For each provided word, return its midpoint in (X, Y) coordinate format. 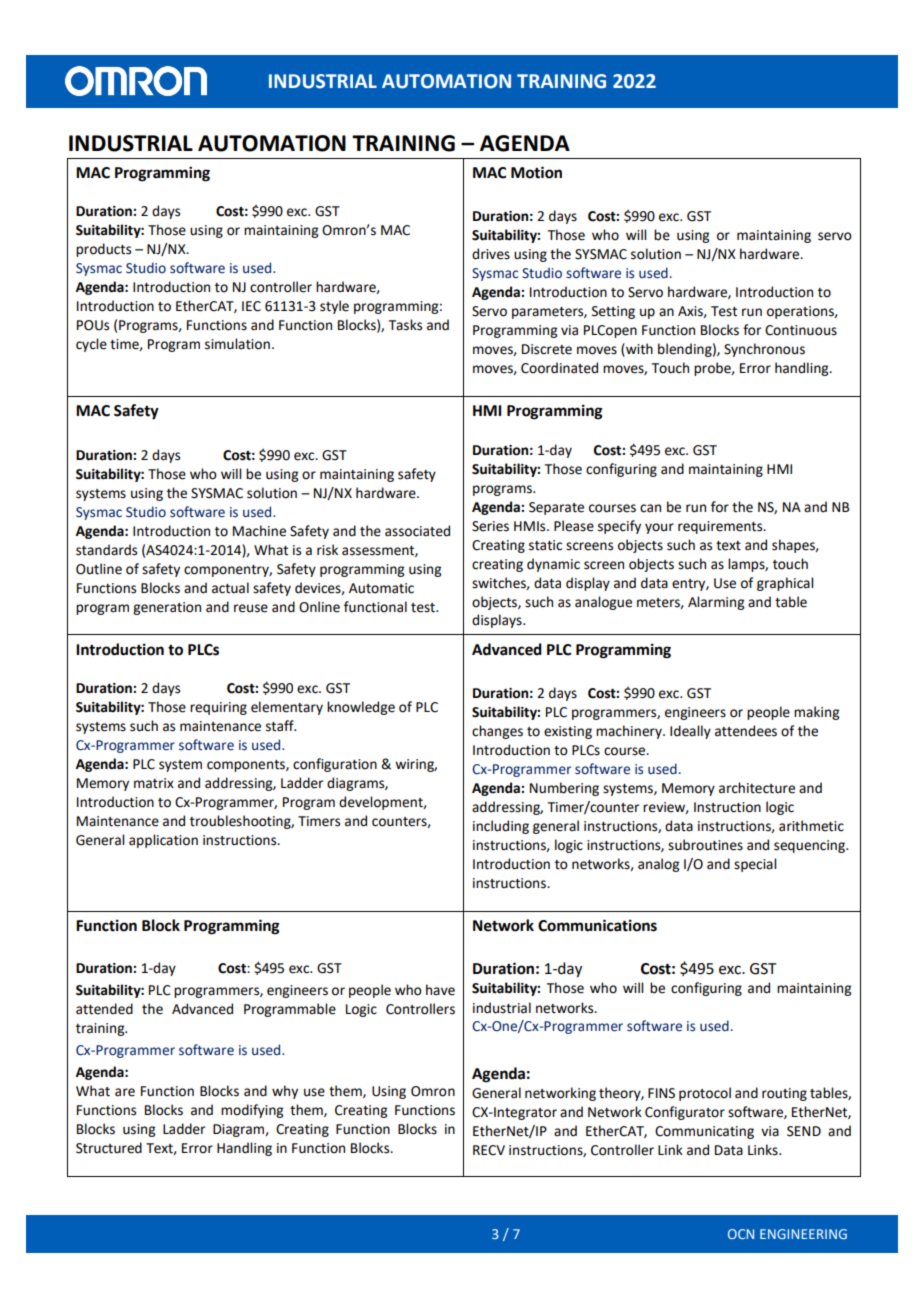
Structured (109, 1148)
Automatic (381, 588)
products (103, 250)
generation (167, 608)
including (501, 827)
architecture (757, 788)
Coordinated (559, 368)
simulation (237, 344)
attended (104, 1009)
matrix (154, 783)
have (440, 990)
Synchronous (764, 350)
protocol (705, 1094)
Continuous (801, 330)
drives (491, 254)
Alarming (716, 603)
